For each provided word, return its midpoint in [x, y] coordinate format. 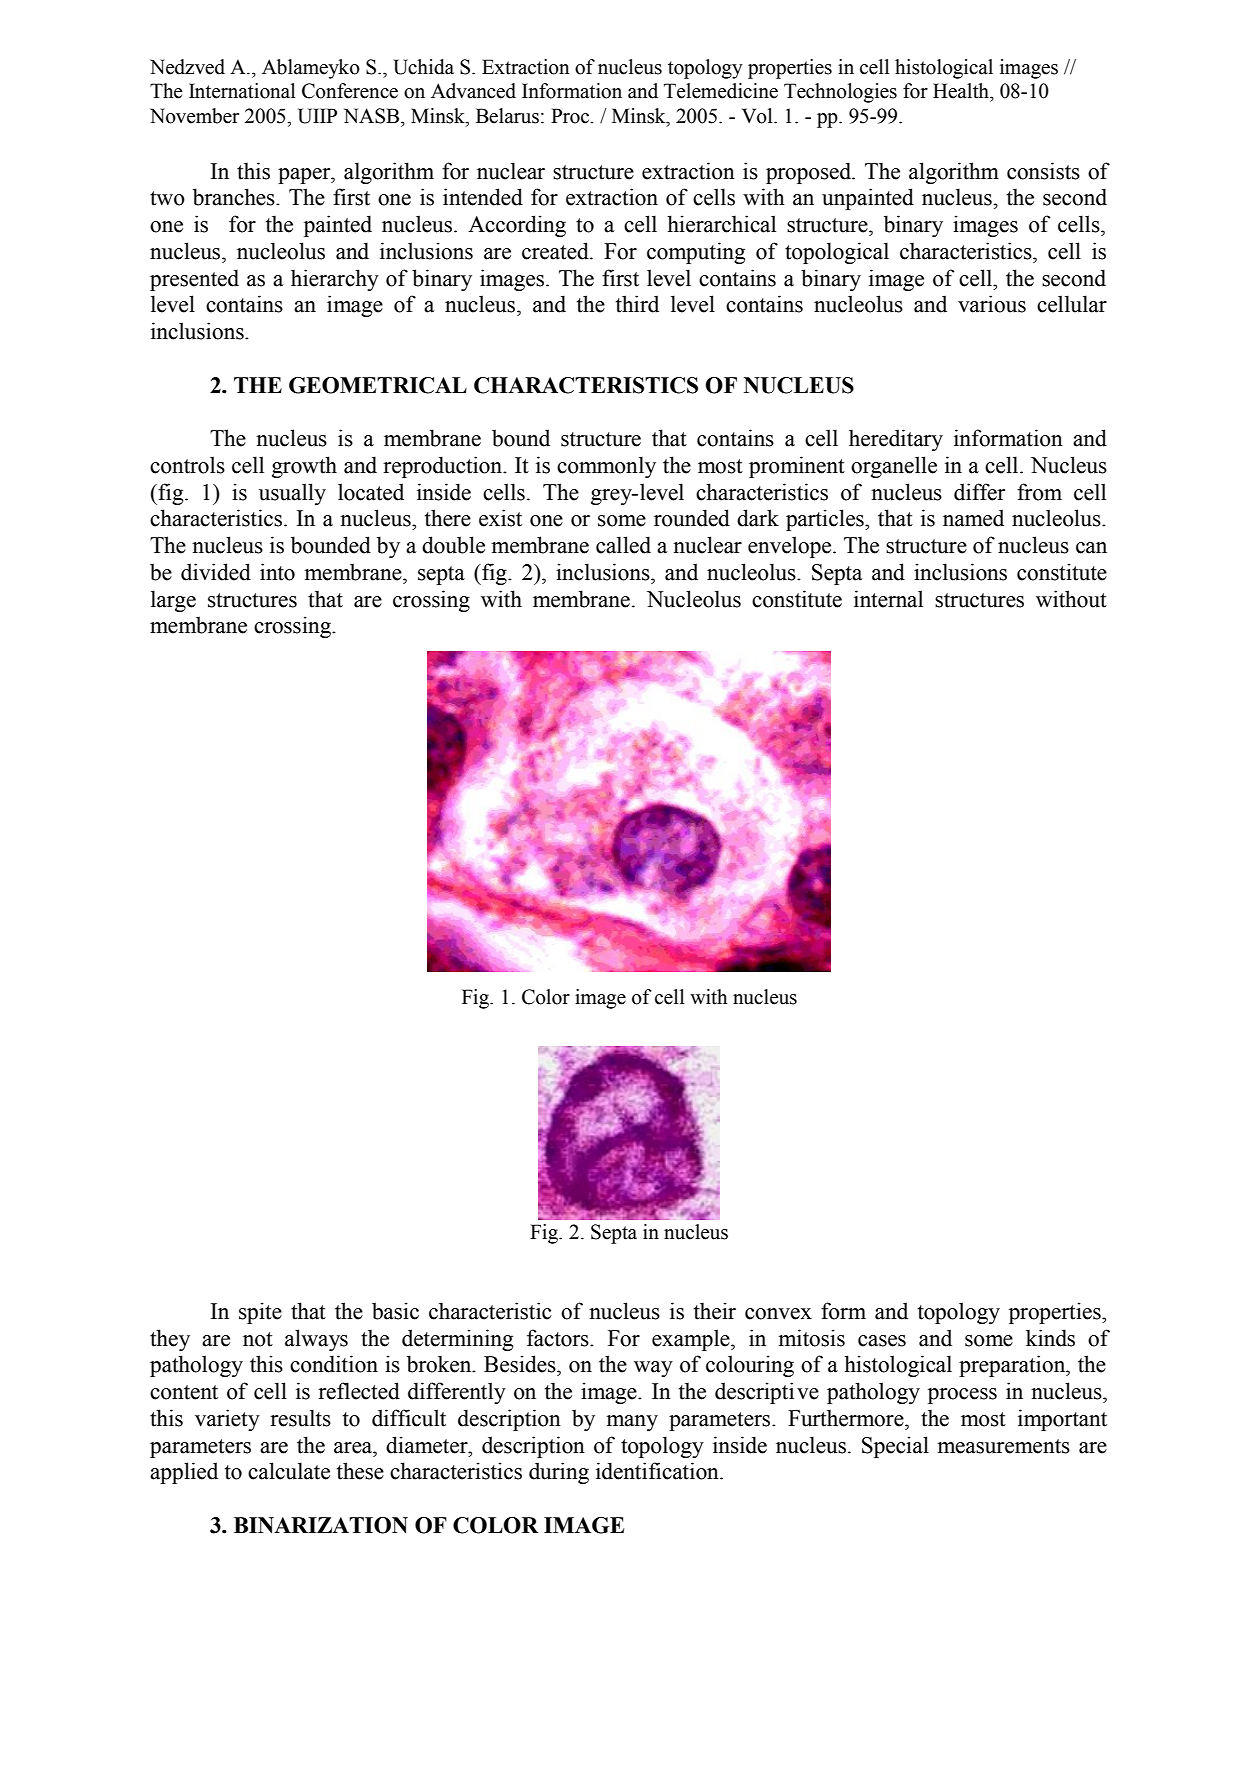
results [300, 1418]
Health [962, 91]
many [632, 1423]
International [242, 91]
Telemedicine [721, 91]
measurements [1003, 1446]
